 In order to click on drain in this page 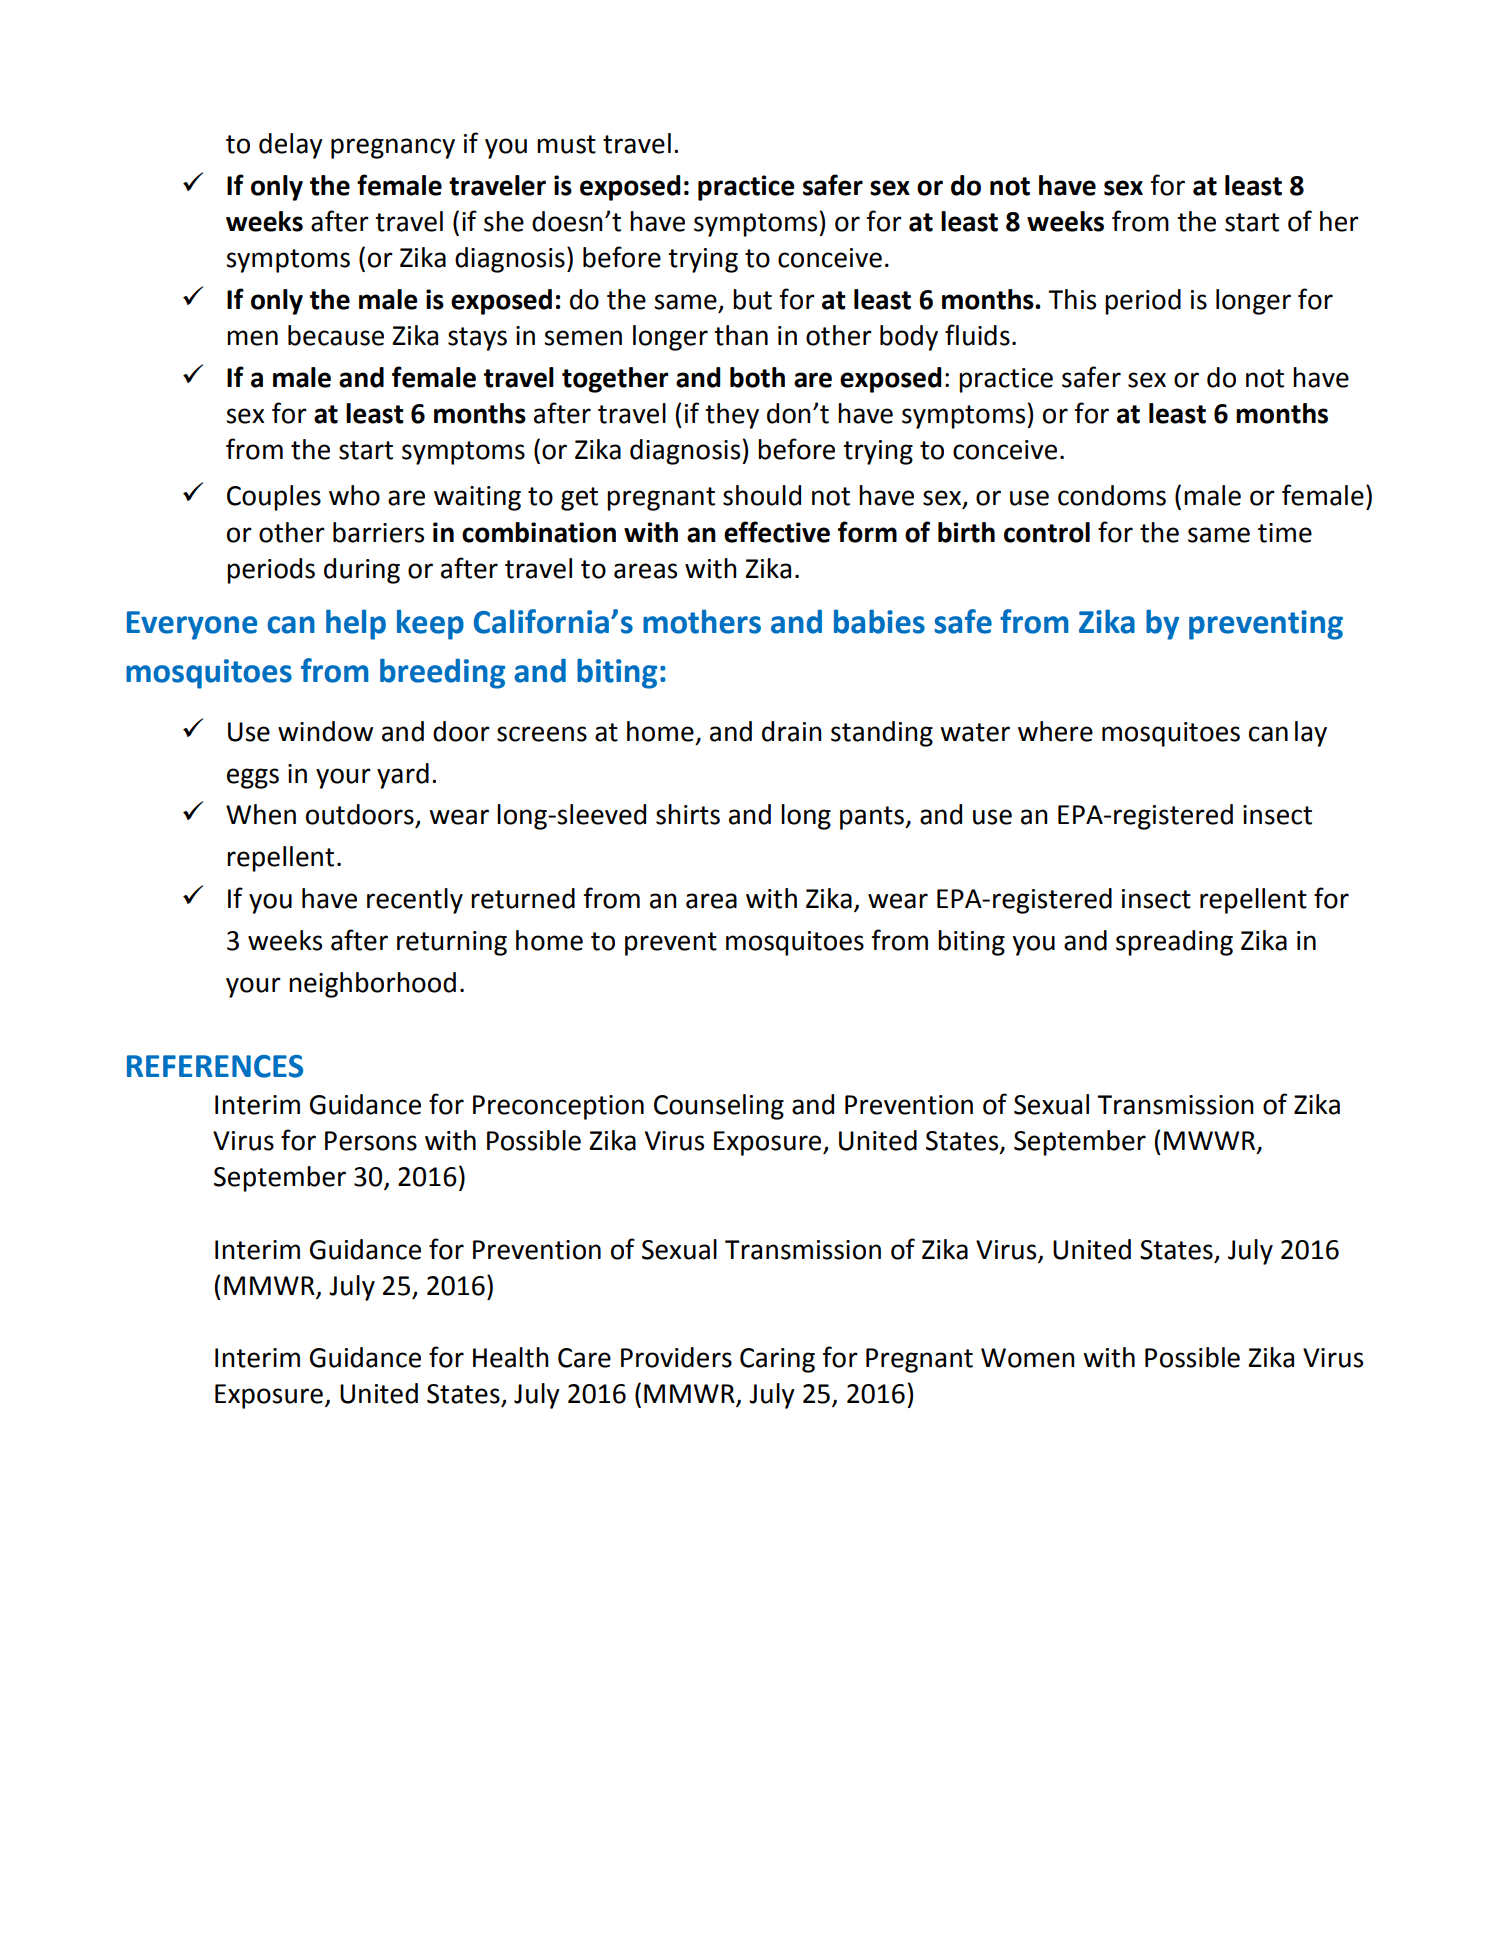, I will do `click(792, 731)`.
